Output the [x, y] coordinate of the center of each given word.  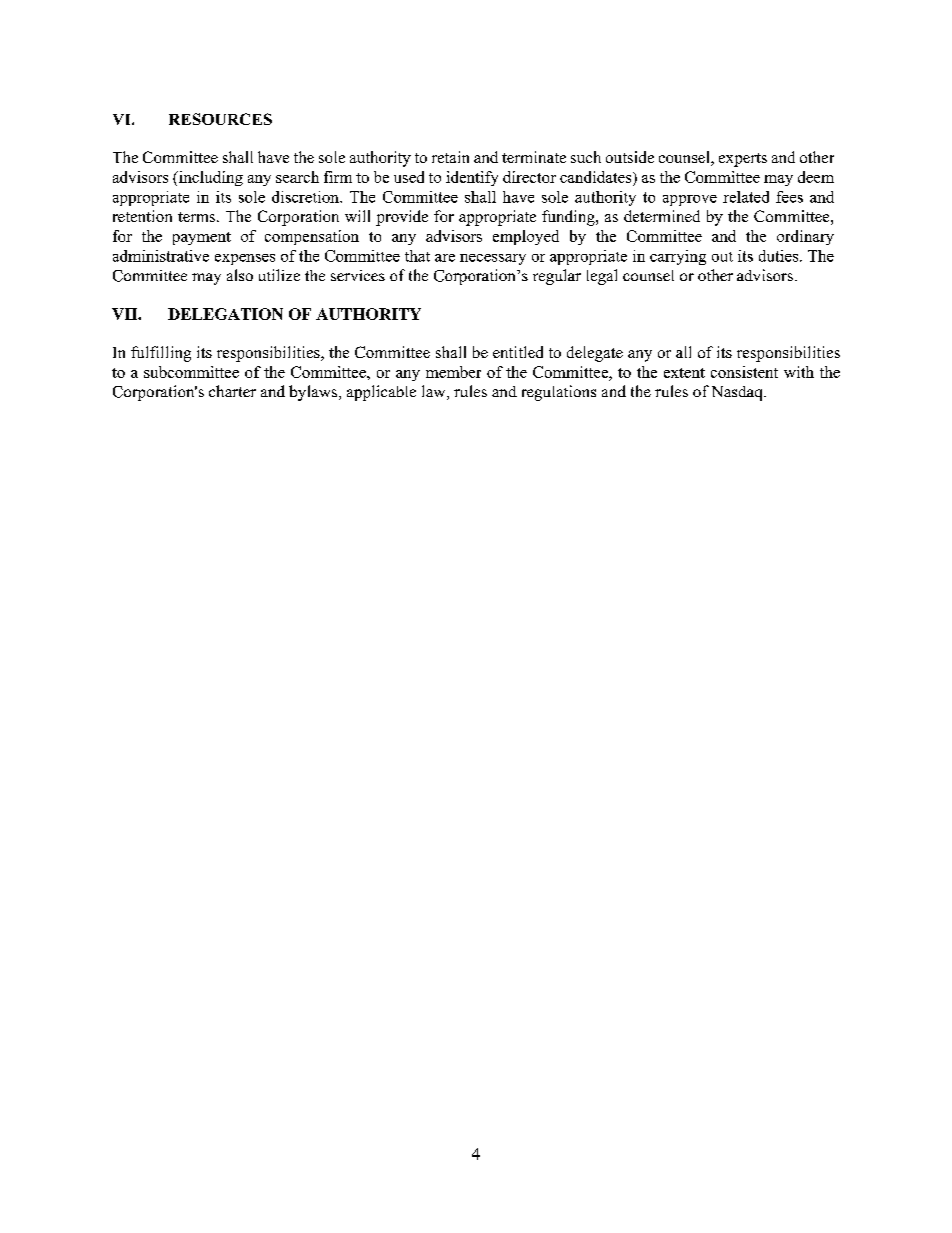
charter [232, 391]
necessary [493, 259]
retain [450, 157]
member [453, 372]
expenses [245, 259]
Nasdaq [738, 393]
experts [743, 160]
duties [780, 256]
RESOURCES [220, 119]
